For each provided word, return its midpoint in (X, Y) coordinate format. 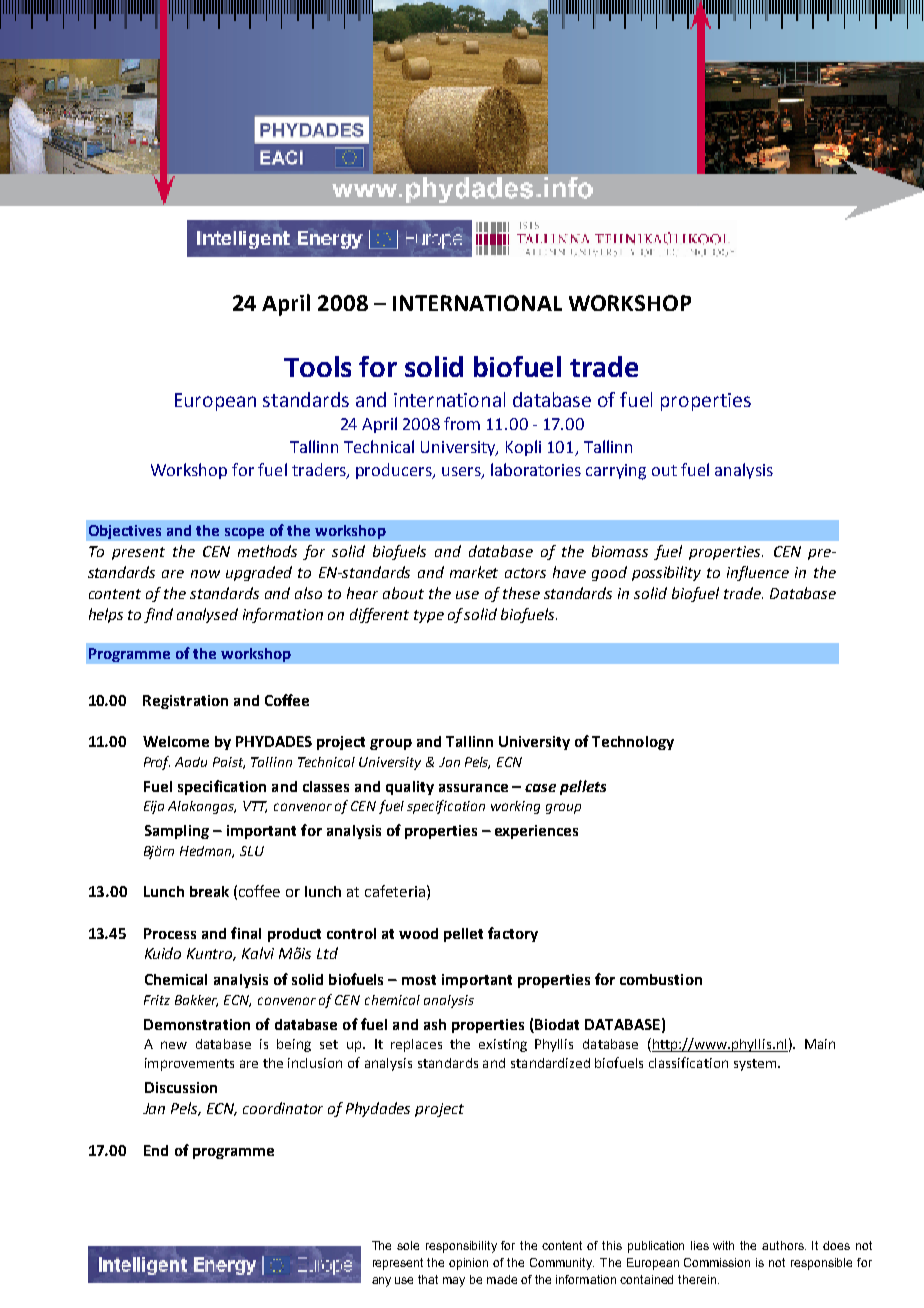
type (429, 616)
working (515, 807)
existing (503, 1045)
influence (758, 573)
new (174, 1045)
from (462, 423)
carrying (616, 472)
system (756, 1065)
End (156, 1150)
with (723, 1245)
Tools (317, 366)
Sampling (177, 832)
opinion (468, 1264)
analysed (207, 615)
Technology (633, 743)
